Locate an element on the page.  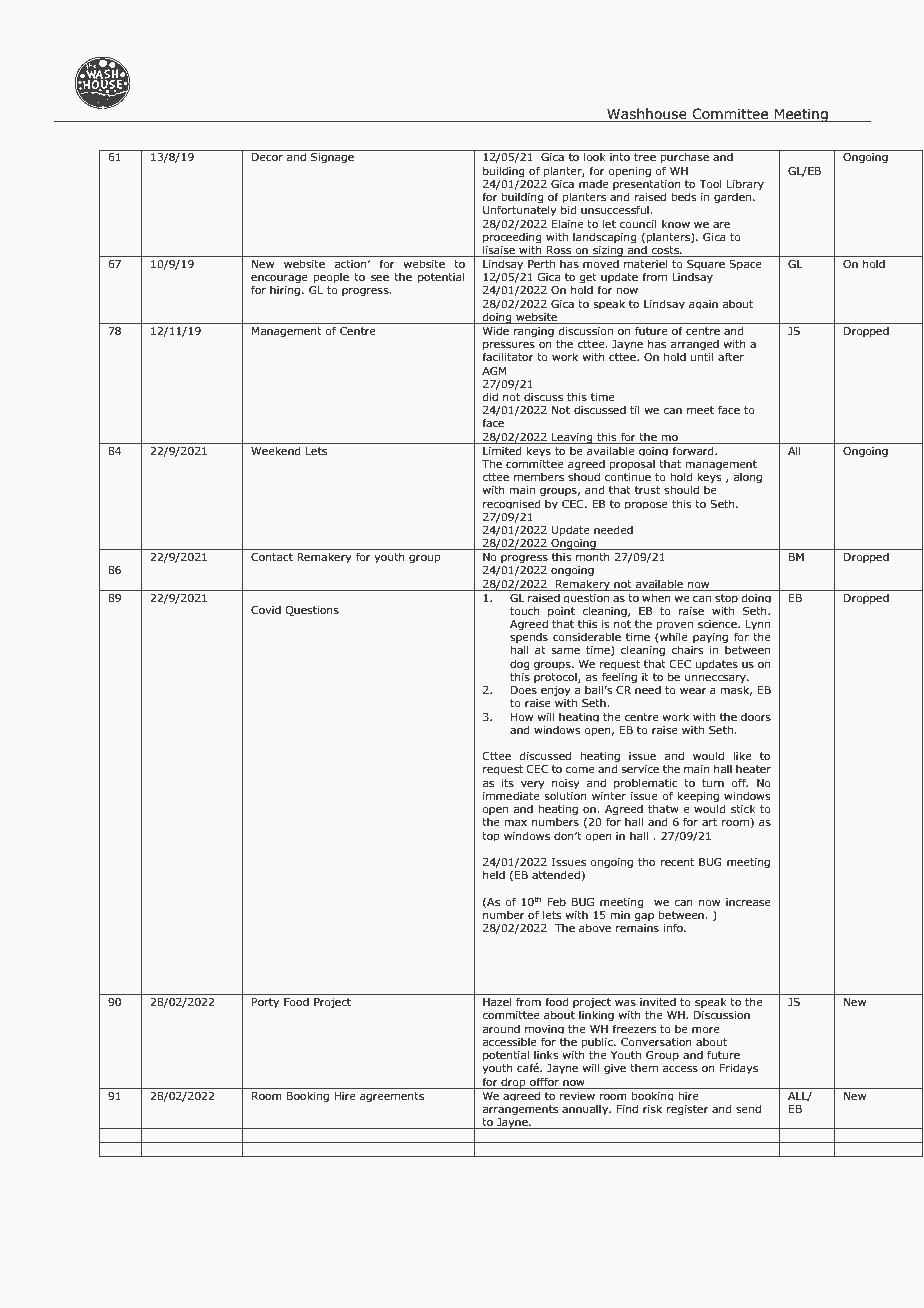
How is located at coordinates (522, 717).
